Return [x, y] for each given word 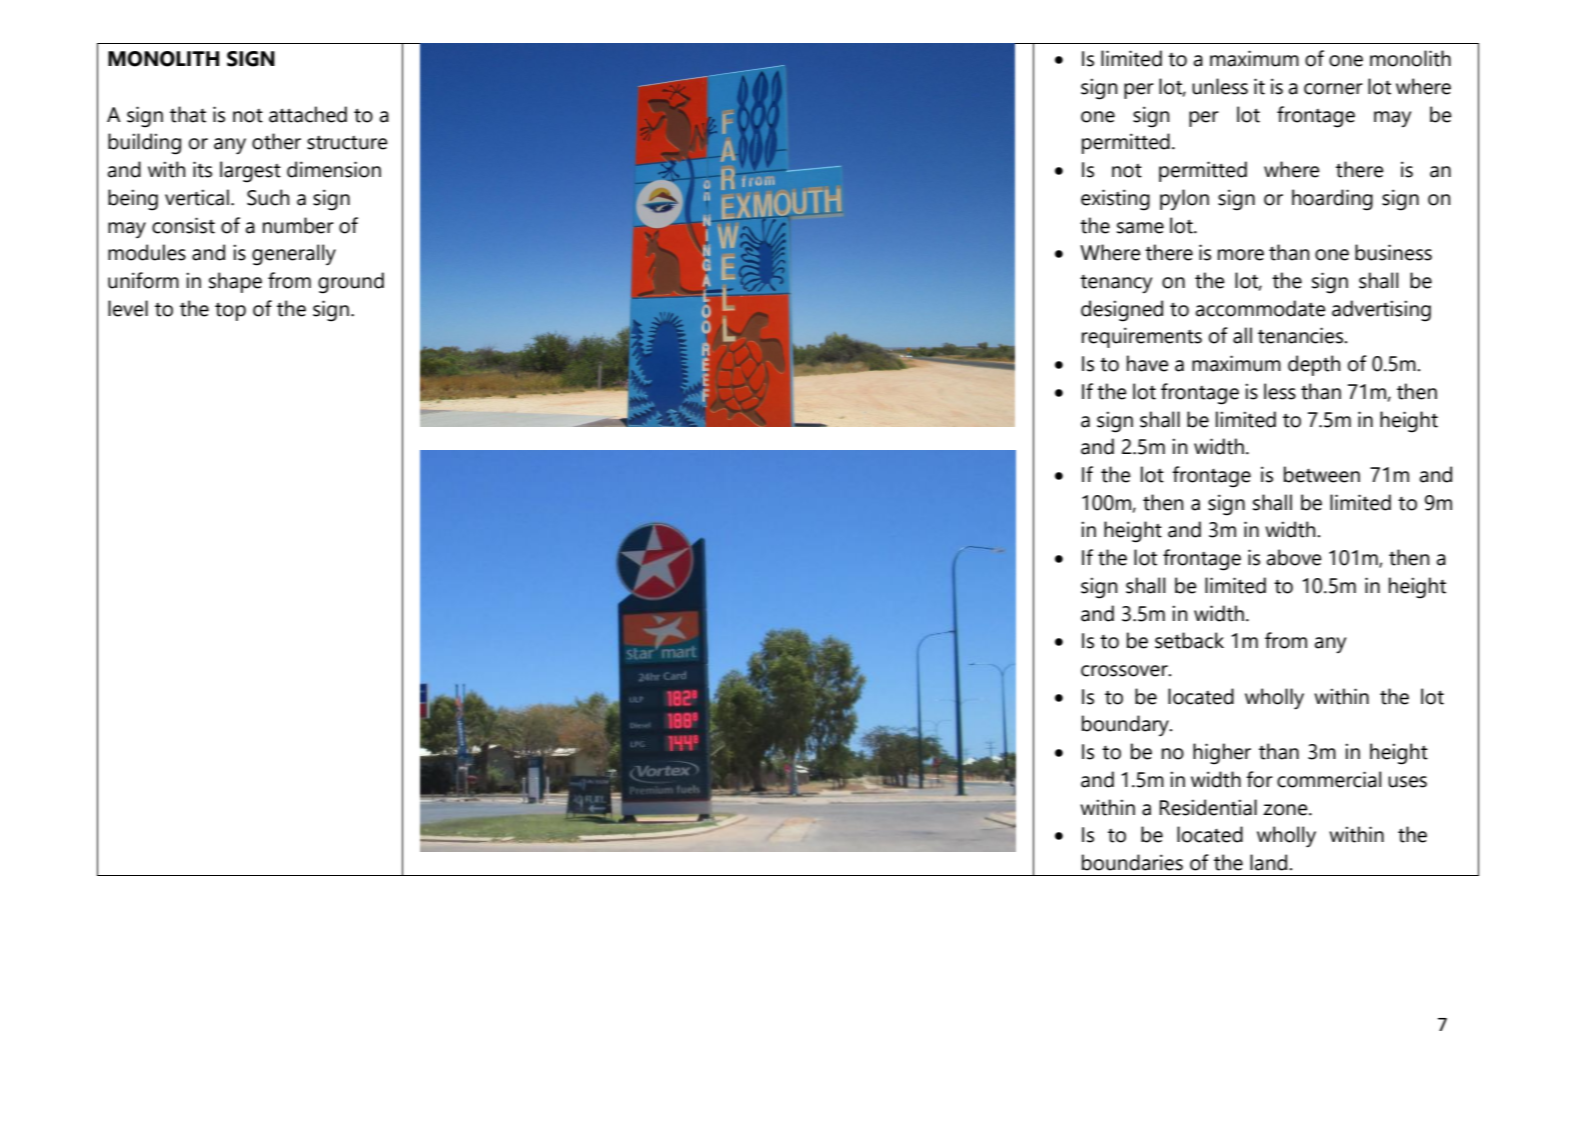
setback [1189, 640]
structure [347, 143]
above [1294, 557]
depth [1314, 365]
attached [308, 114]
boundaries [1132, 862]
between [1322, 474]
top [230, 311]
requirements [1142, 337]
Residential [1208, 807]
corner [1333, 89]
